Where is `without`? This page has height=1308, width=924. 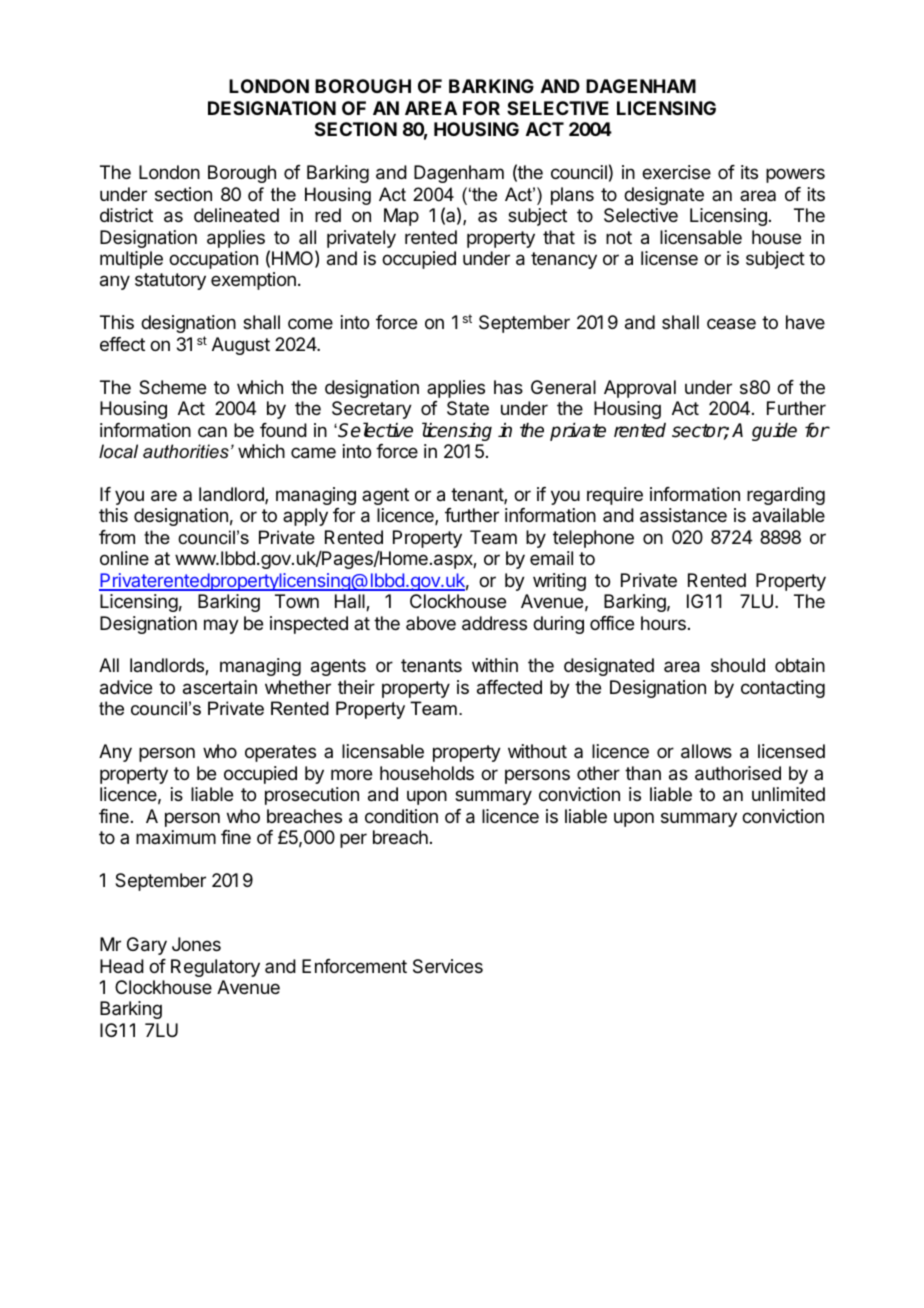 without is located at coordinates (537, 751).
